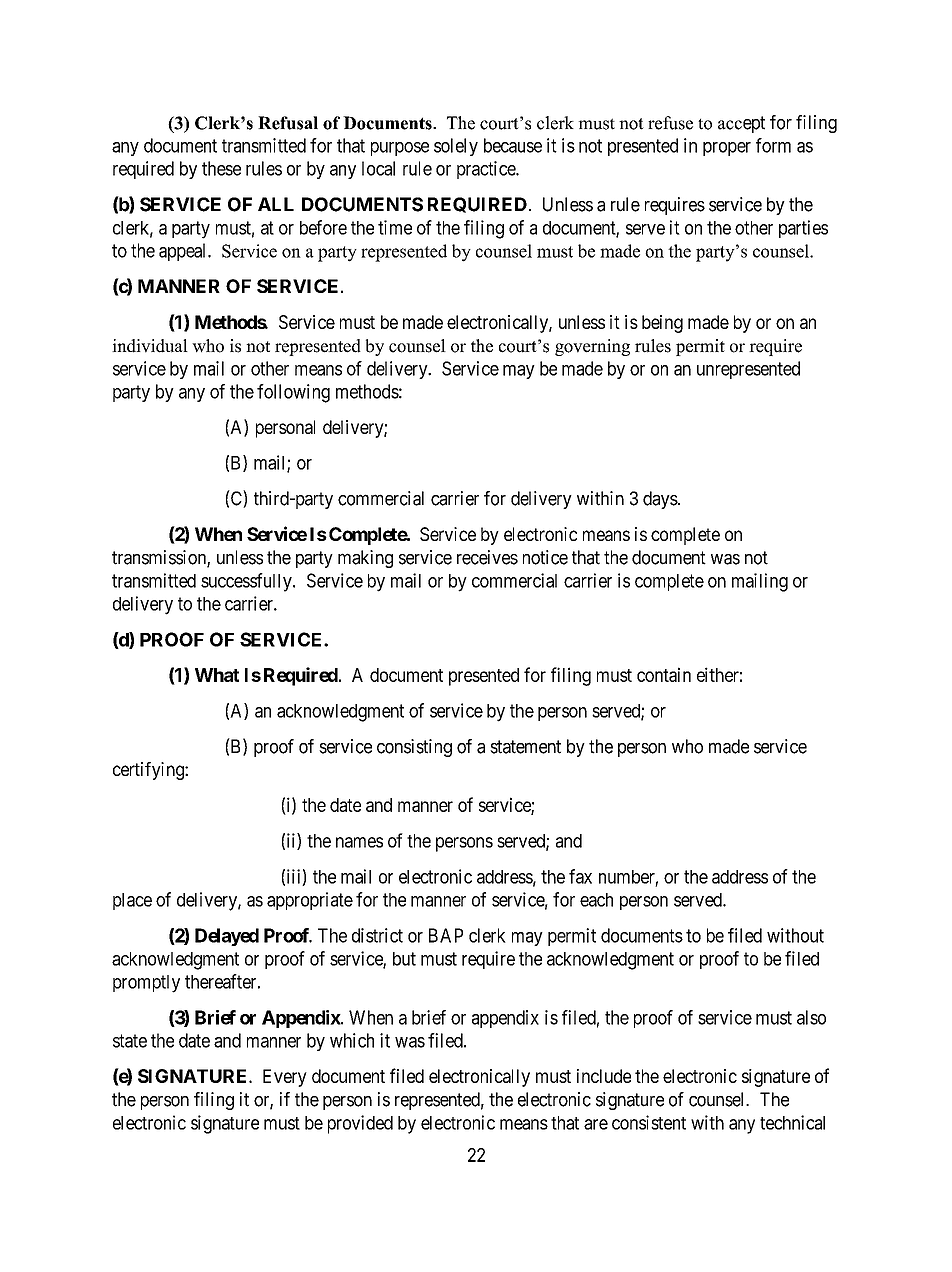  What do you see at coordinates (360, 1124) in the screenshot?
I see `provided` at bounding box center [360, 1124].
